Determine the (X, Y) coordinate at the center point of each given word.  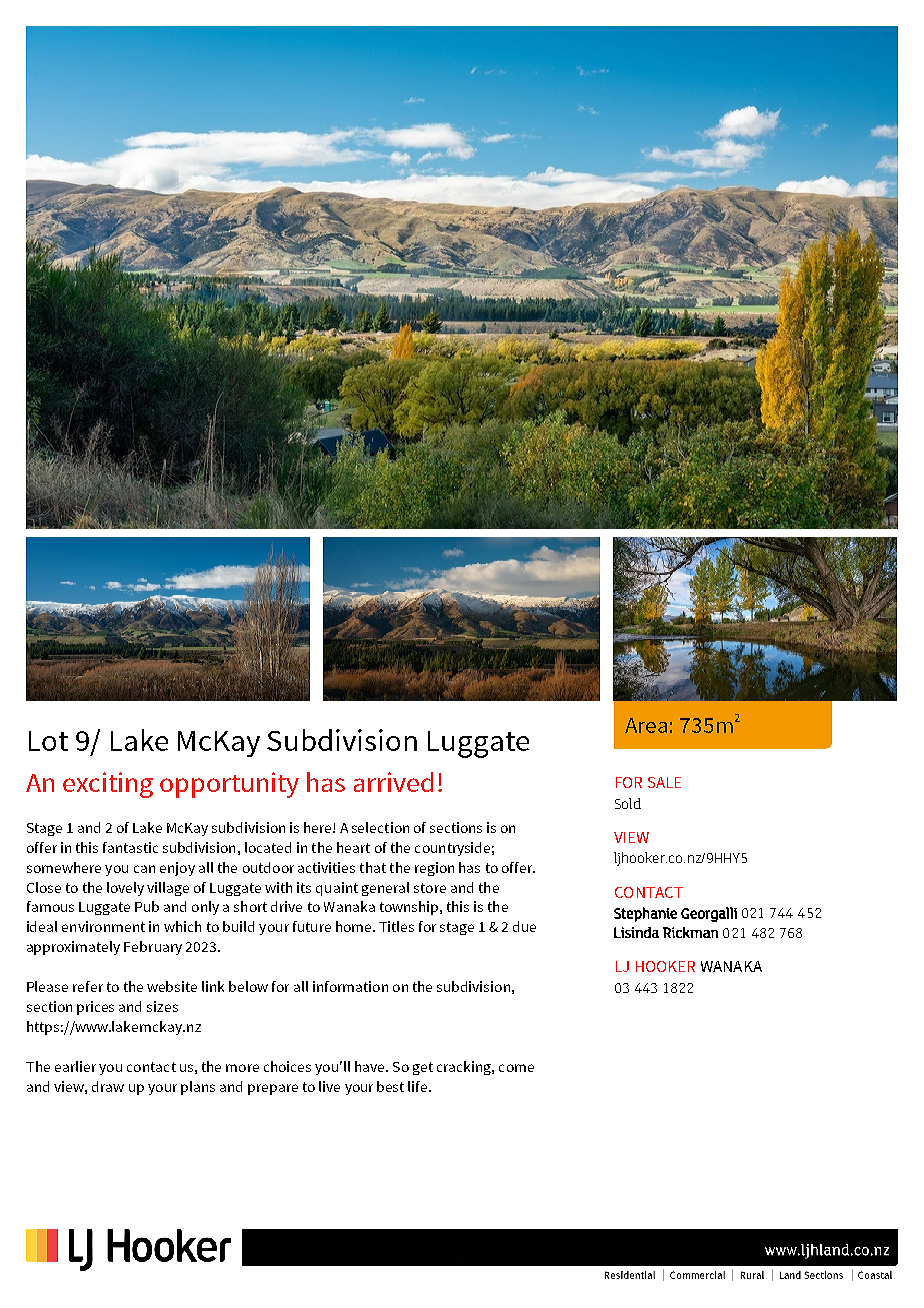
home (355, 926)
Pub (147, 906)
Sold (628, 803)
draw (108, 1086)
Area (646, 725)
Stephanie (645, 914)
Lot (48, 741)
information (350, 986)
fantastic (130, 847)
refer (88, 986)
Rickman (690, 932)
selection (380, 827)
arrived (393, 782)
